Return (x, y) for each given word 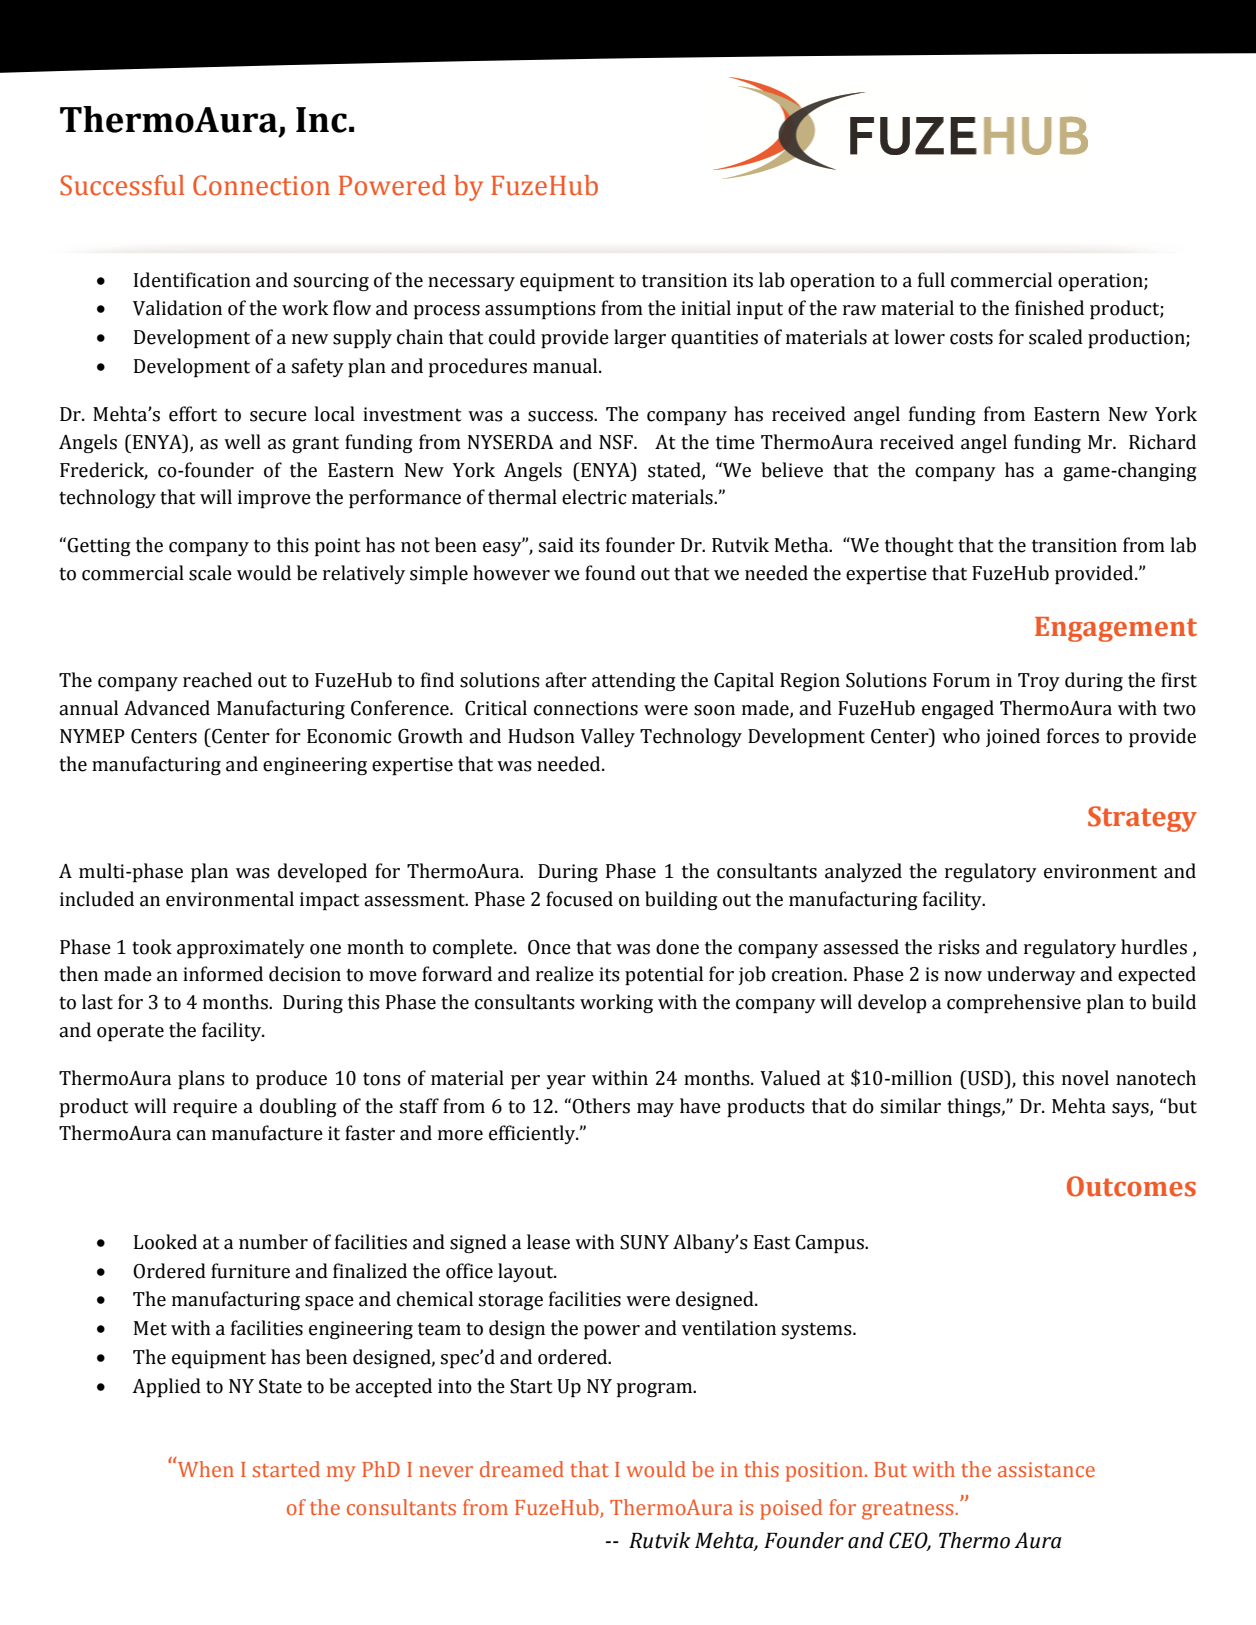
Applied (166, 1388)
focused (579, 899)
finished (1049, 308)
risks (959, 947)
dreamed (522, 1469)
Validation (177, 308)
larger (640, 338)
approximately (241, 949)
